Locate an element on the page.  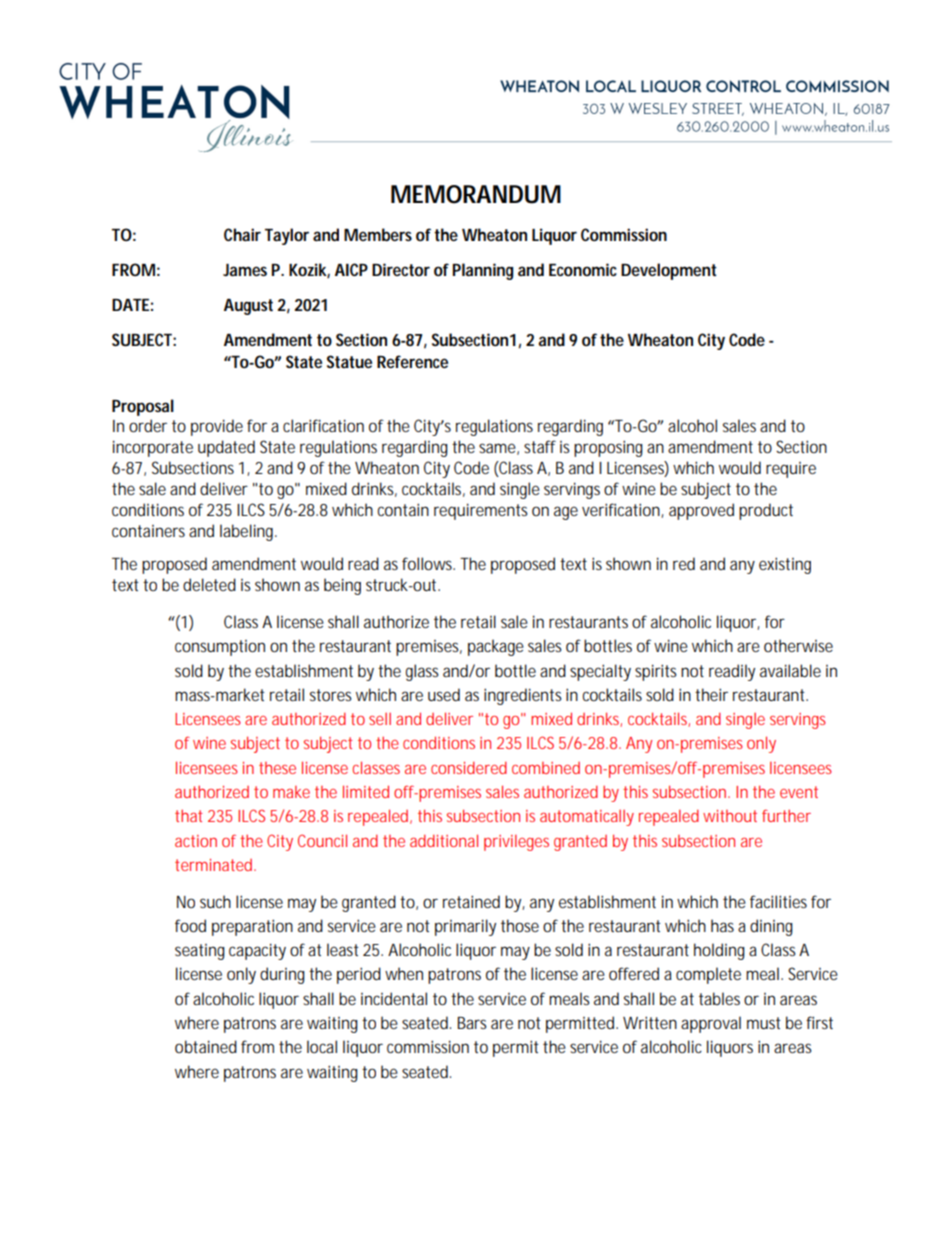
labeling is located at coordinates (248, 532).
